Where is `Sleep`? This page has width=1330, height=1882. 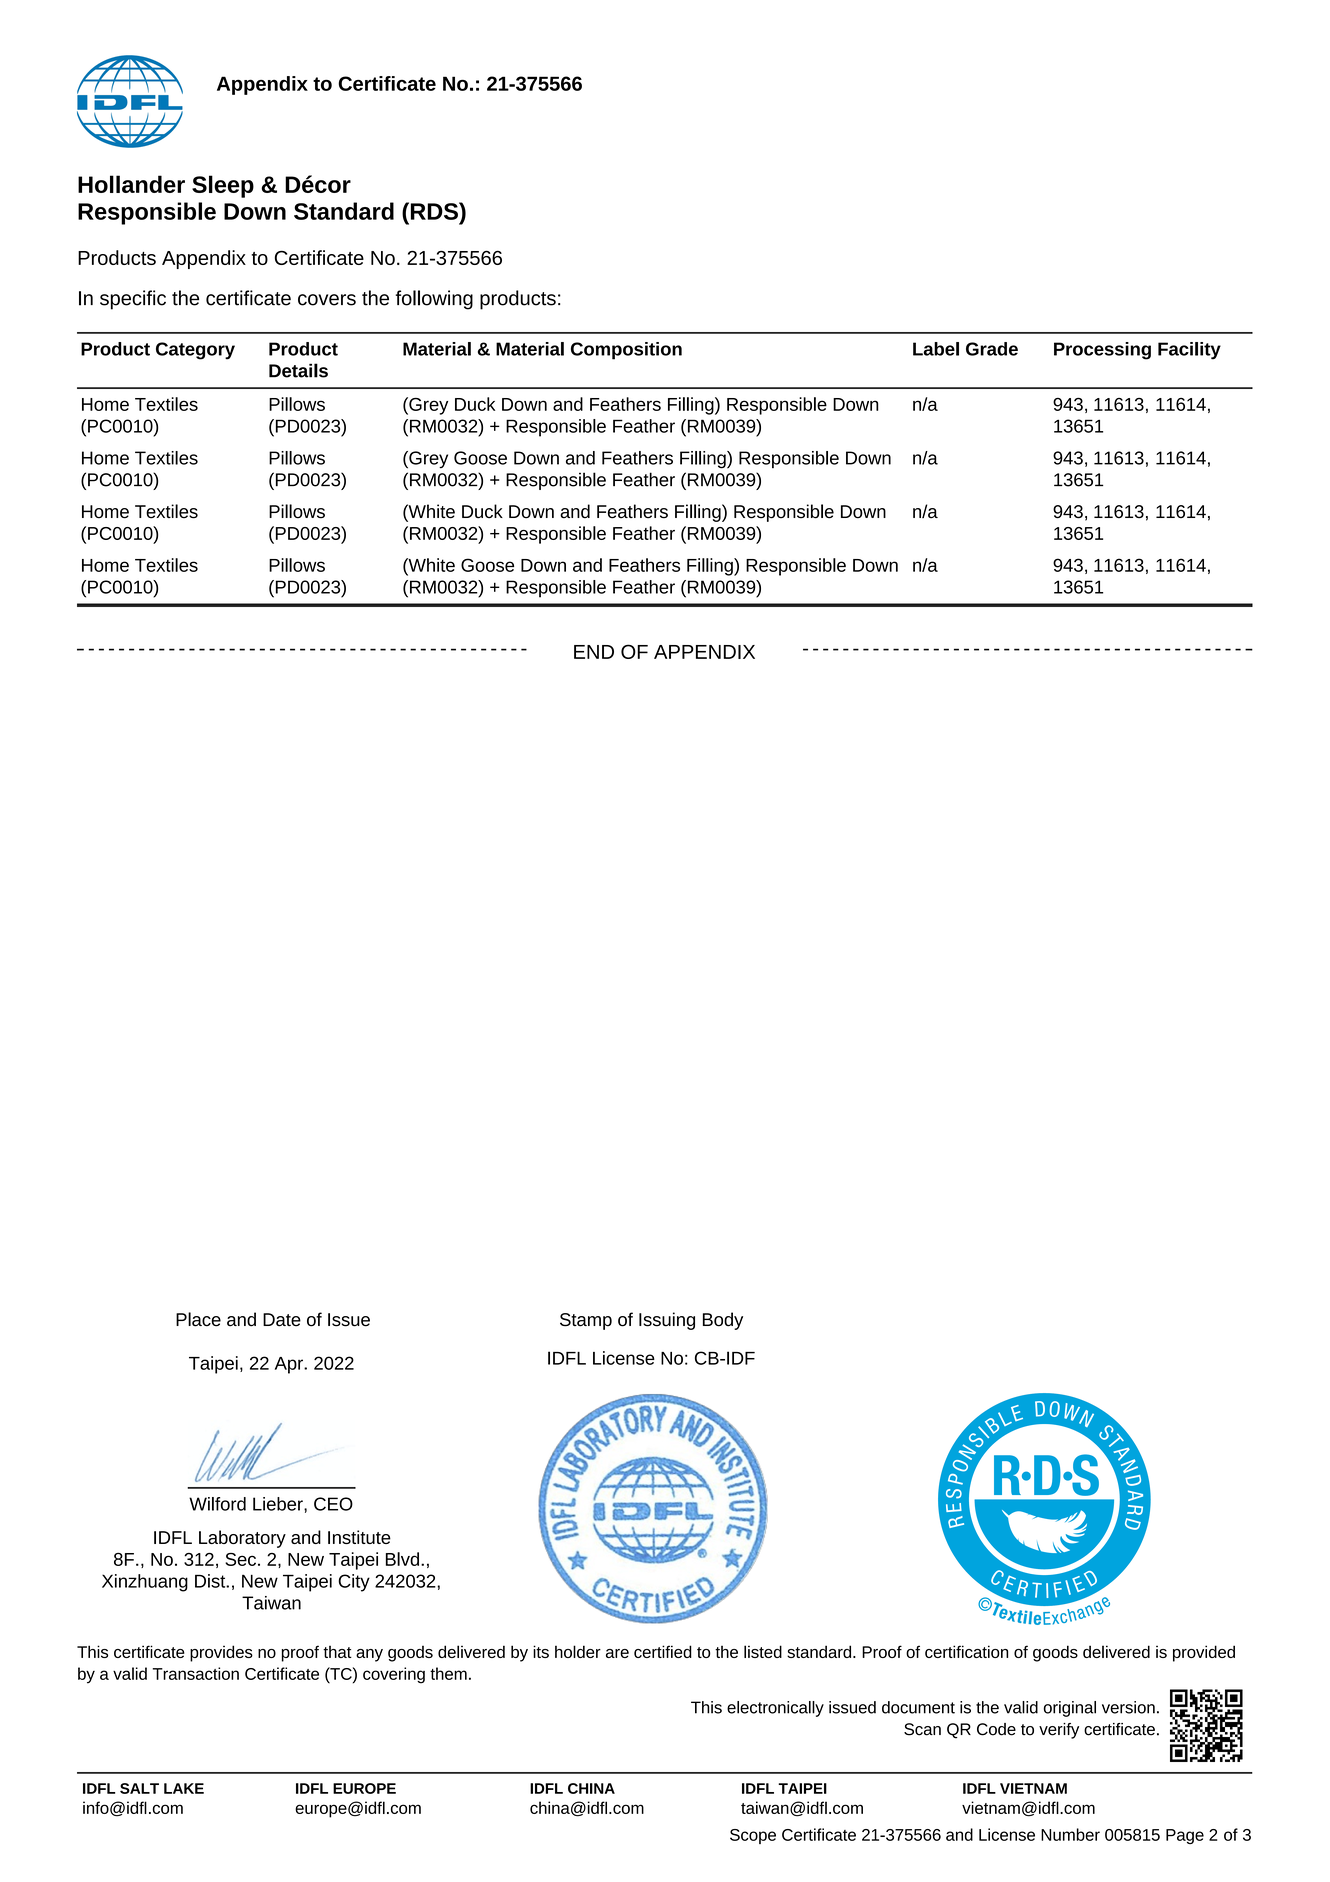 Sleep is located at coordinates (223, 186).
